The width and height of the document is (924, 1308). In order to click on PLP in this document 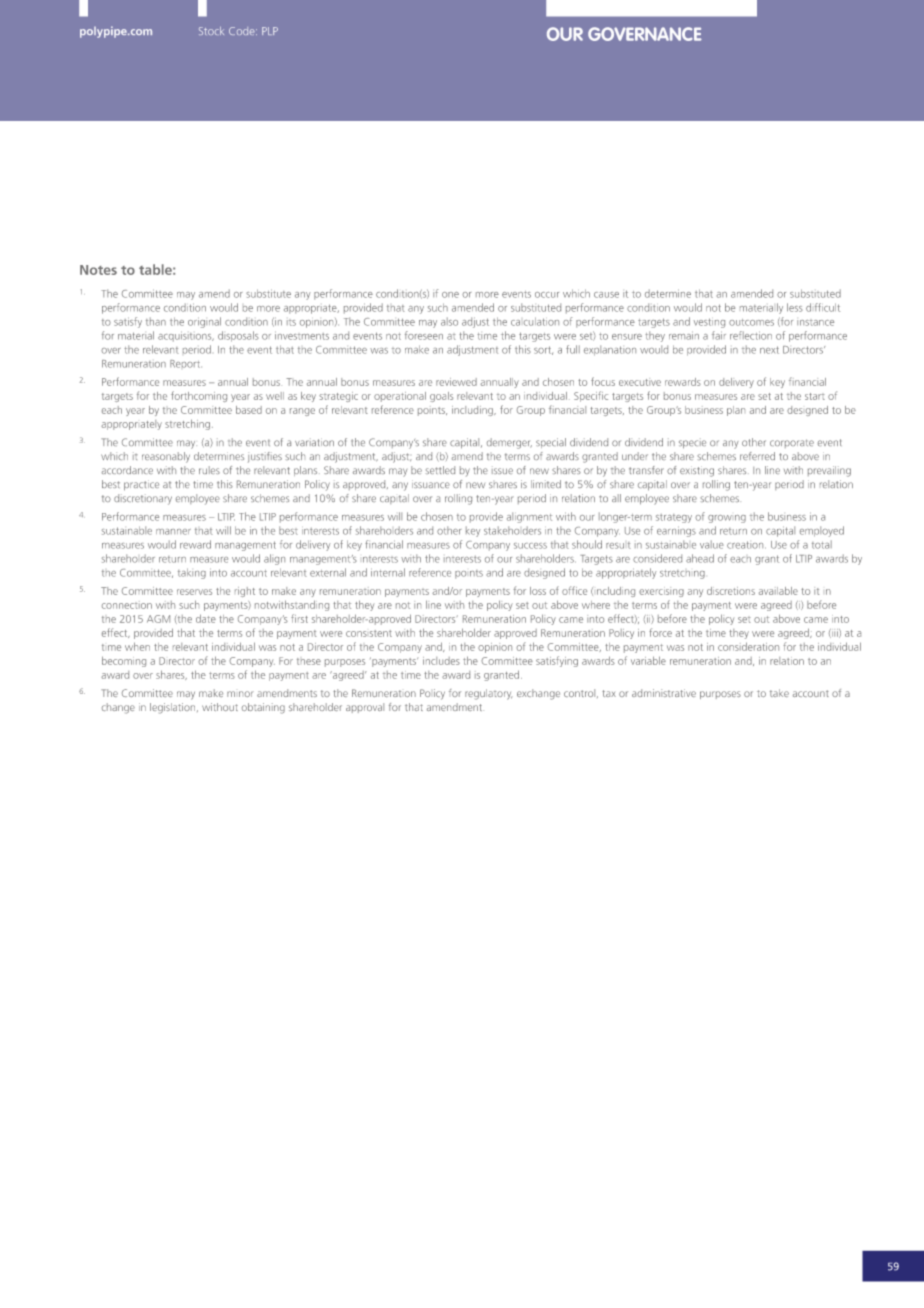, I will do `click(270, 31)`.
